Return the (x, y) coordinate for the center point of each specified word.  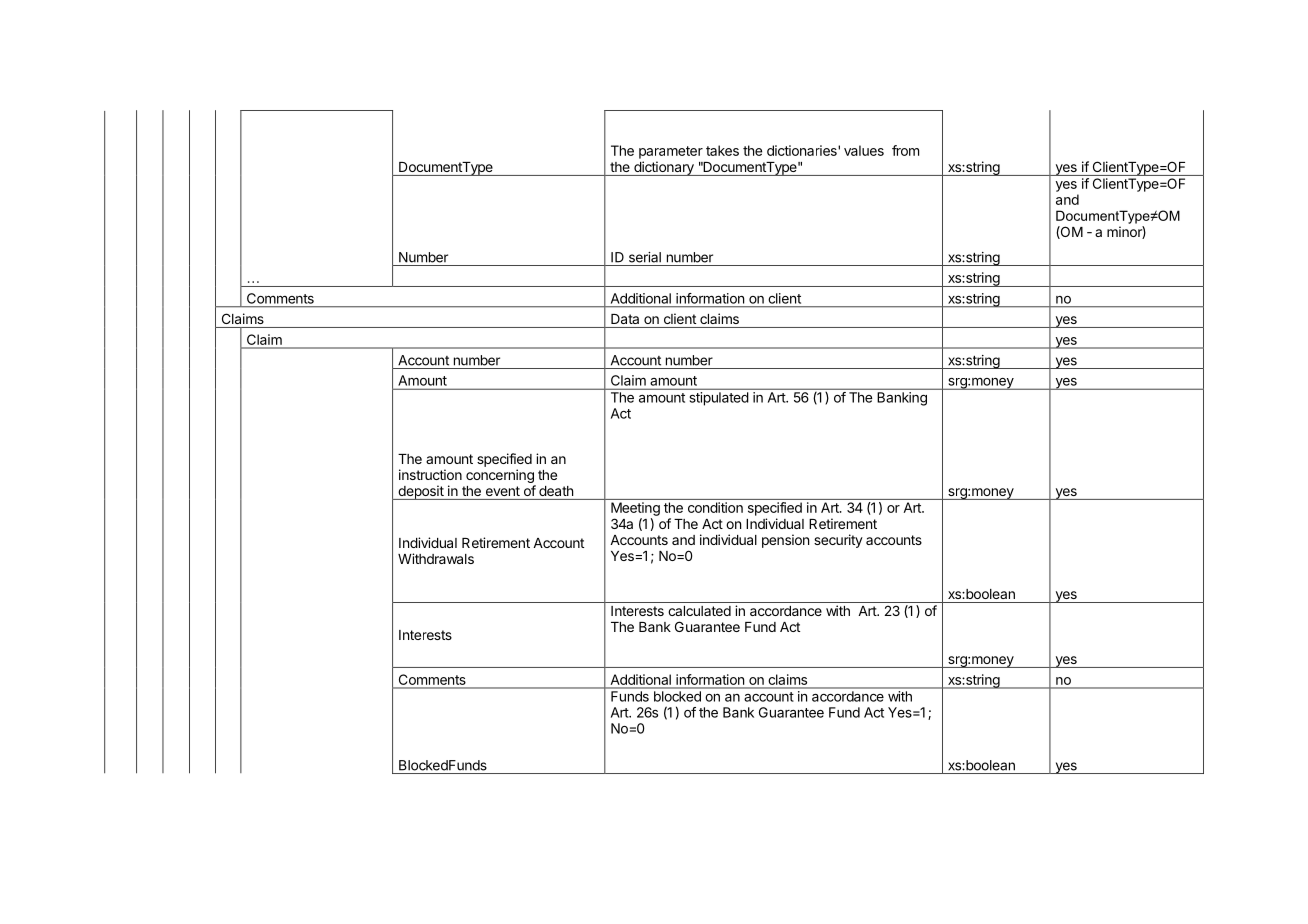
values (864, 150)
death (556, 491)
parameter (671, 152)
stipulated (719, 399)
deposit (421, 492)
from (905, 150)
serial (645, 257)
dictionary (664, 168)
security (838, 541)
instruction (430, 474)
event (503, 491)
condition (715, 507)
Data (625, 319)
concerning (500, 476)
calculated (699, 611)
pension (785, 541)
